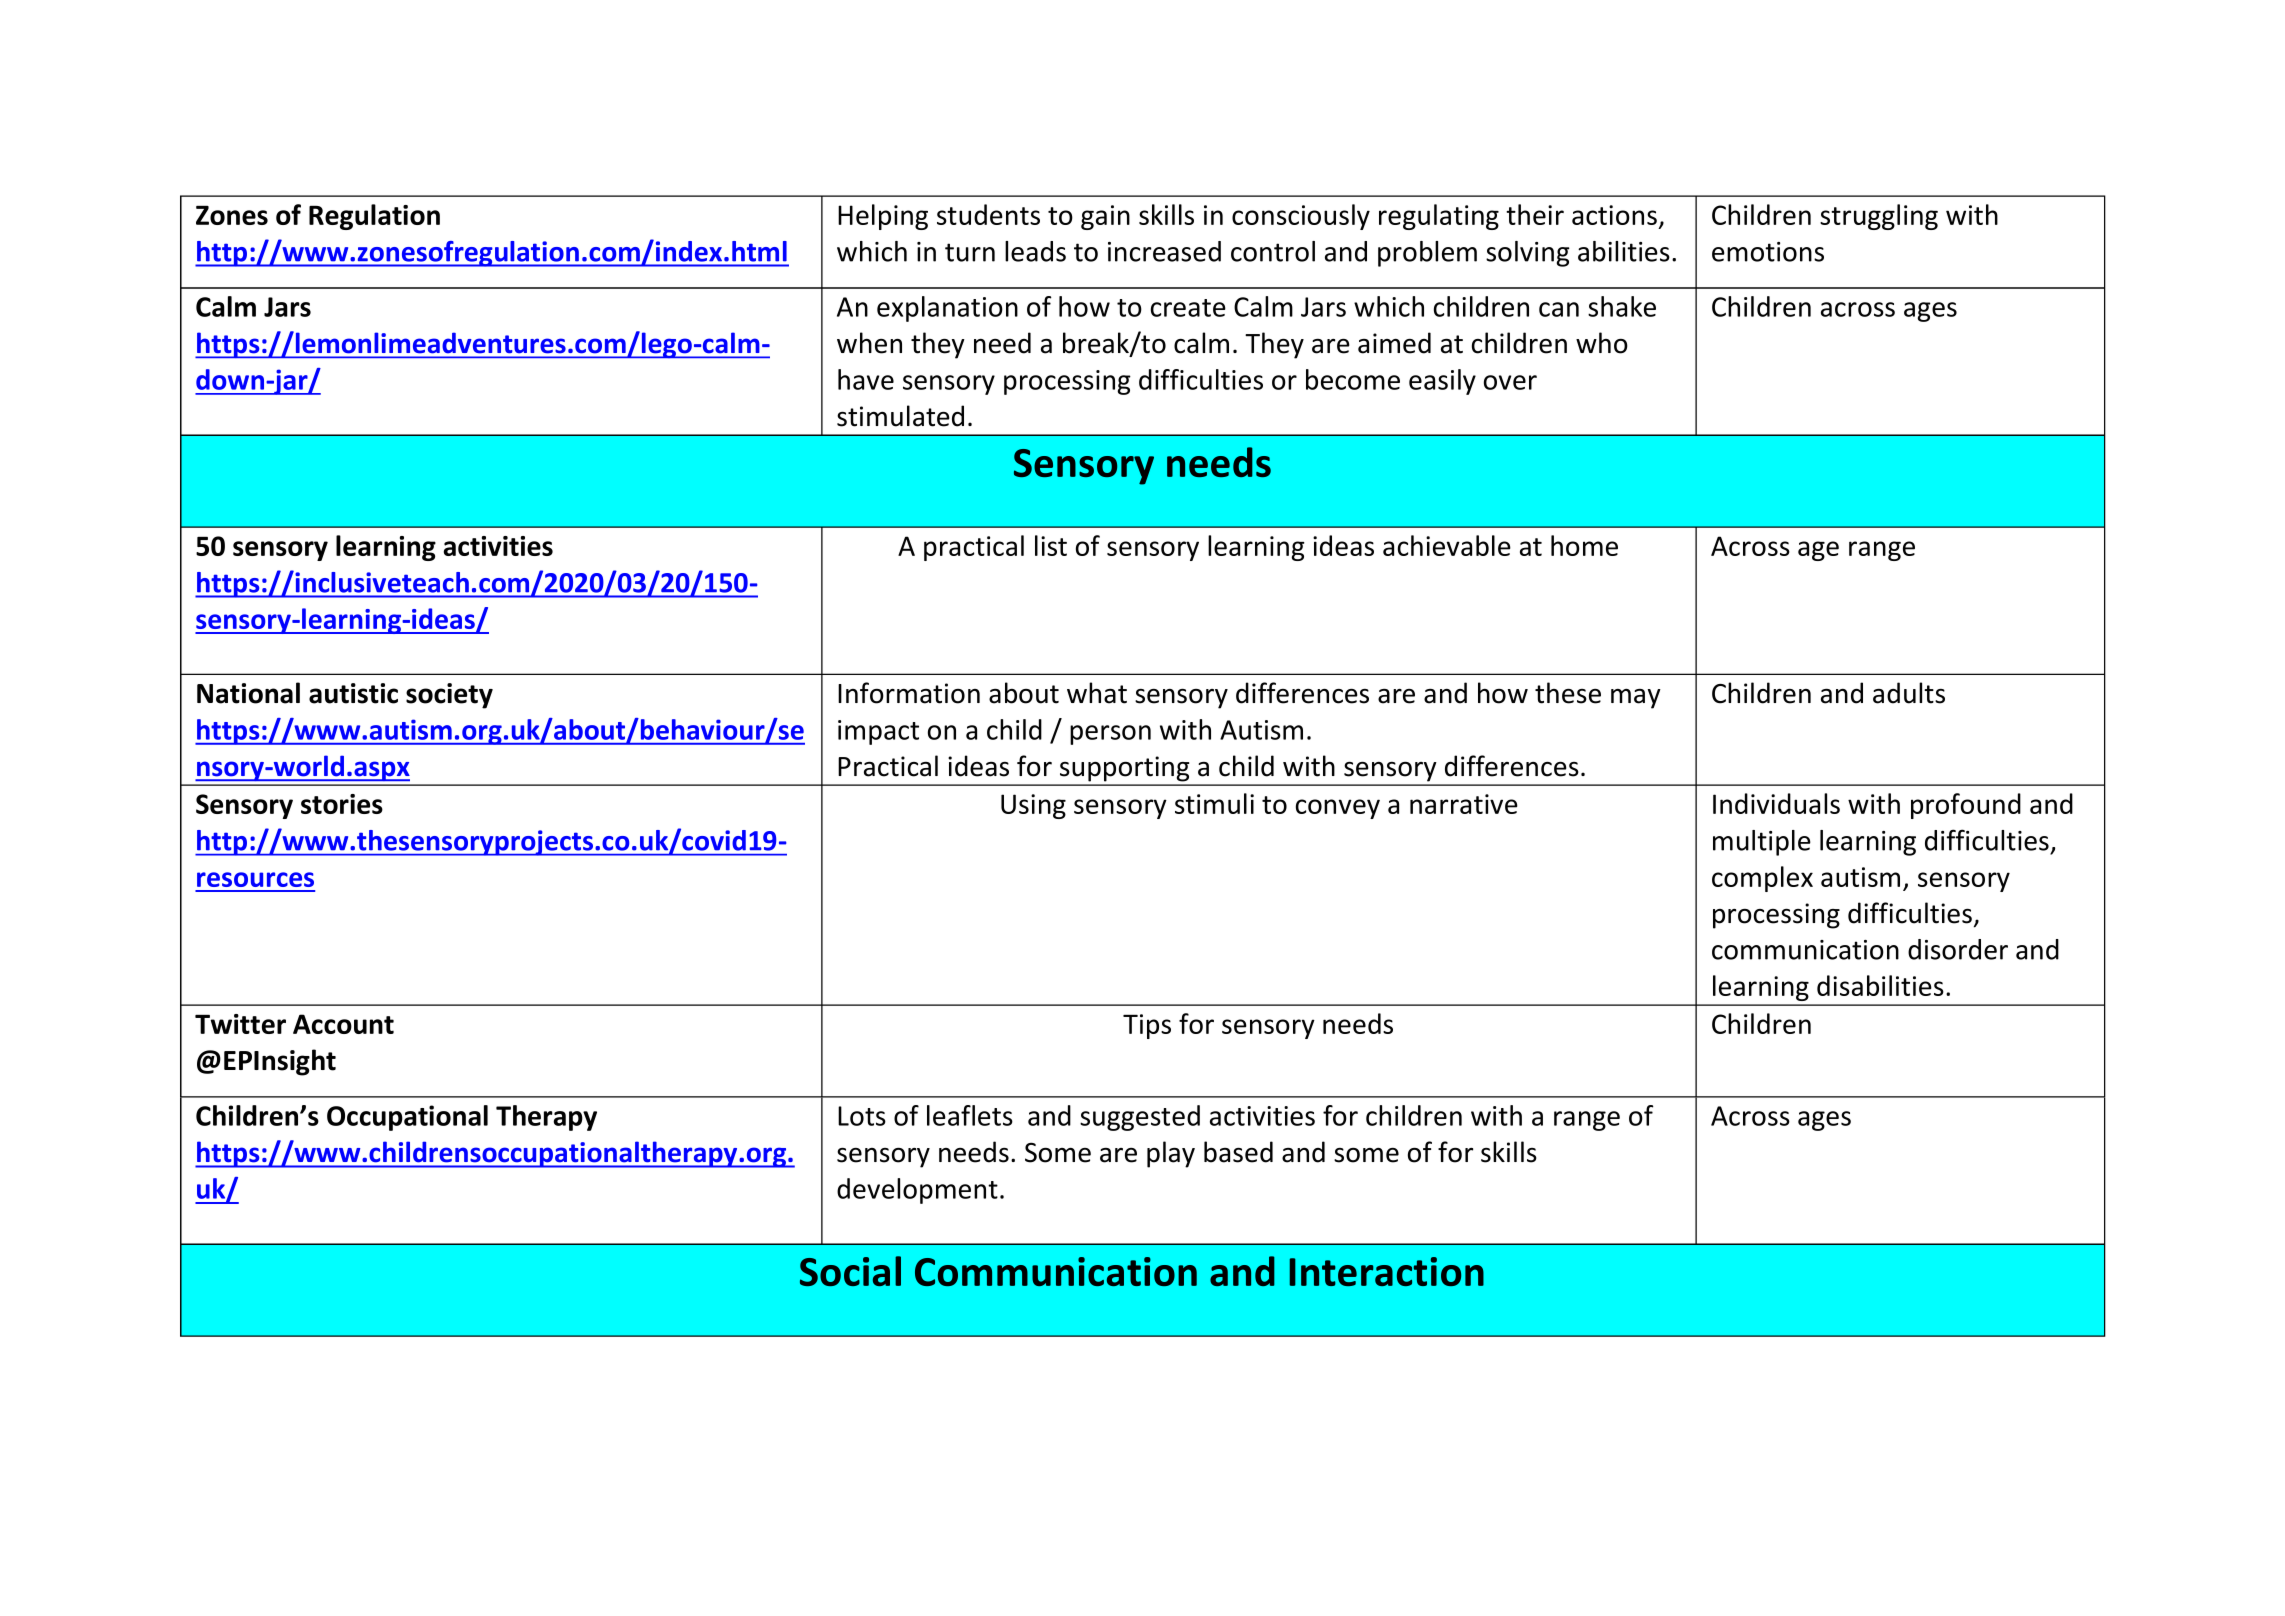 This screenshot has width=2285, height=1616. Describe the element at coordinates (1636, 699) in the screenshot. I see `may` at that location.
